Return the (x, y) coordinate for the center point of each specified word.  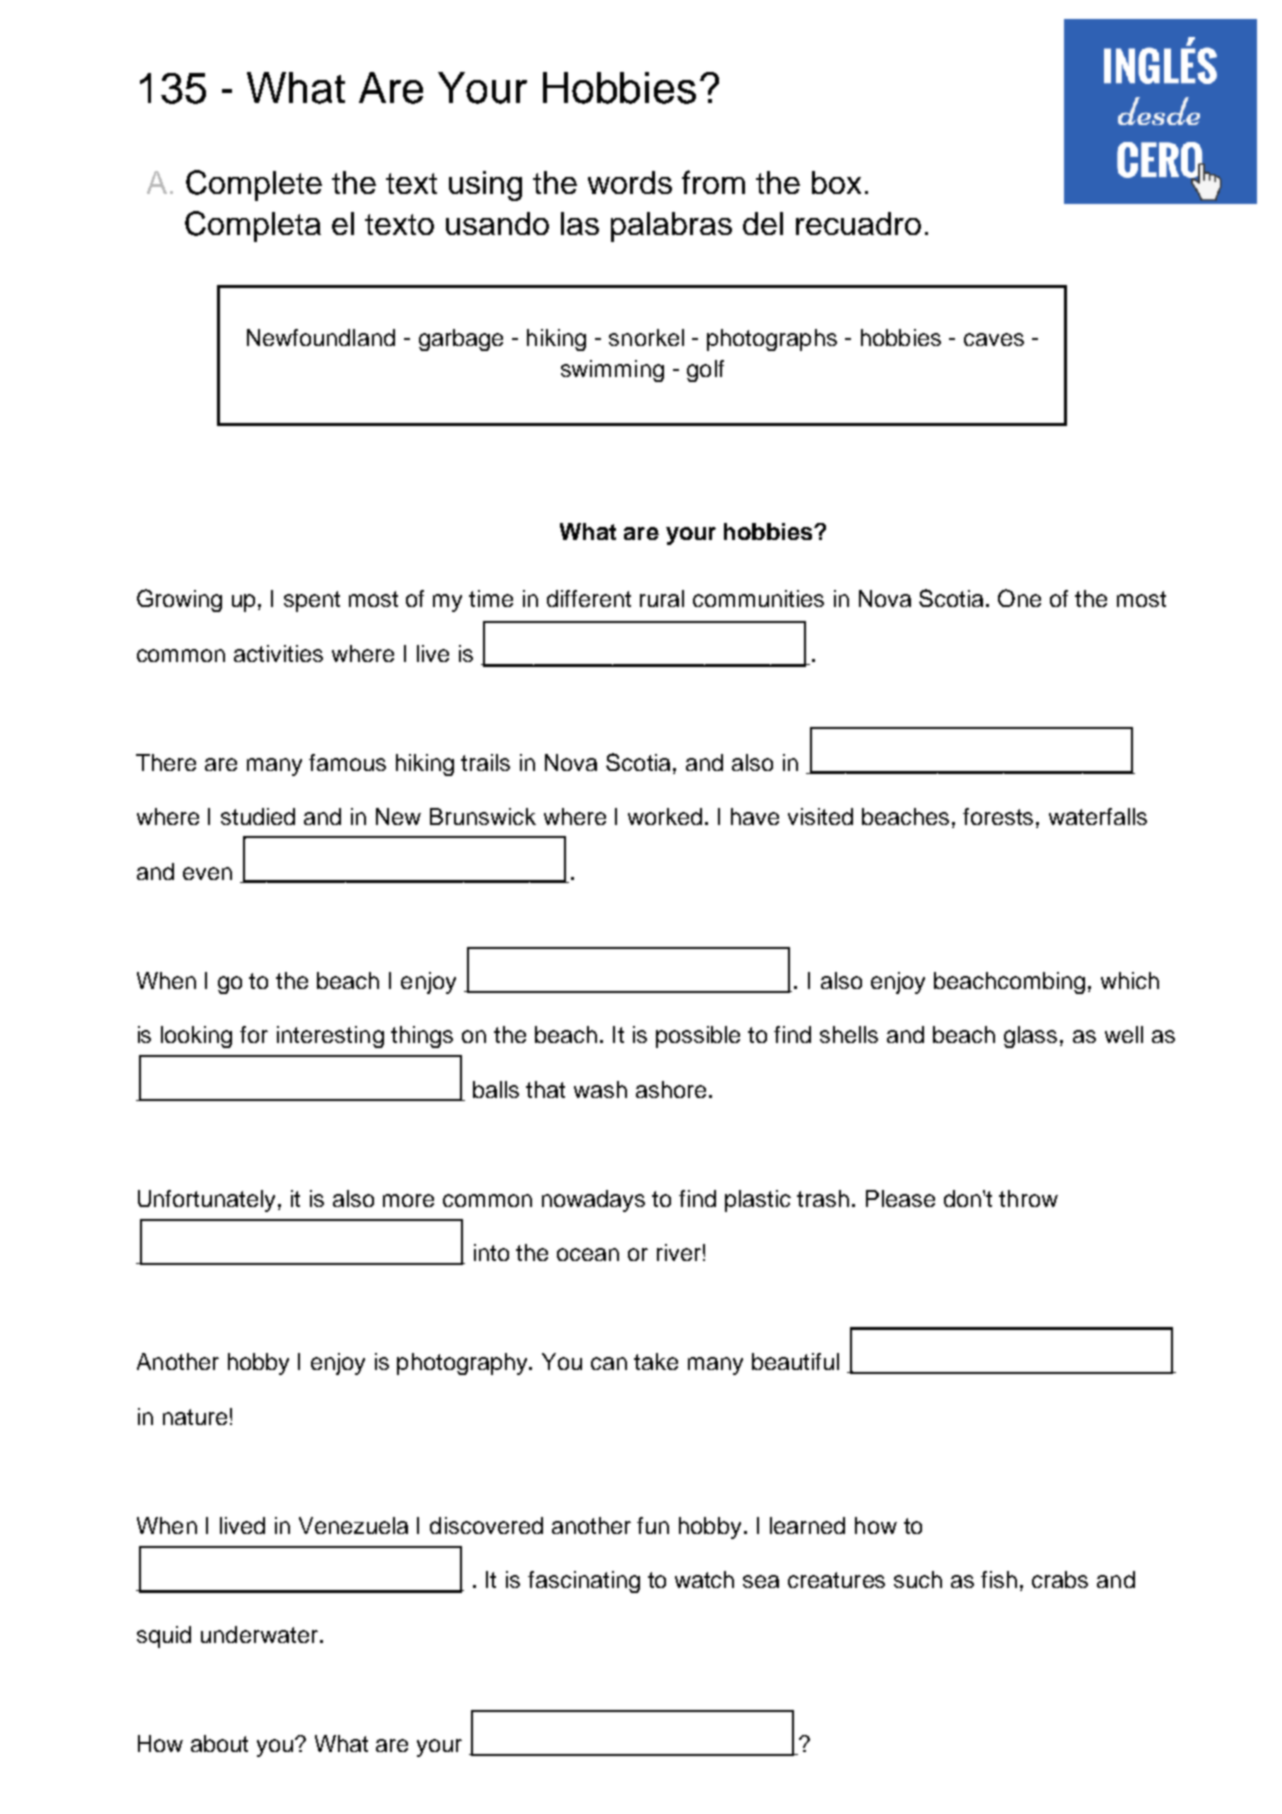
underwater (259, 1634)
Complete (254, 185)
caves (994, 339)
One (1019, 598)
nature (195, 1417)
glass (1032, 1037)
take (656, 1361)
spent (312, 601)
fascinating (584, 1582)
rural (662, 598)
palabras (671, 227)
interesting (330, 1037)
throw (1028, 1198)
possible (698, 1037)
